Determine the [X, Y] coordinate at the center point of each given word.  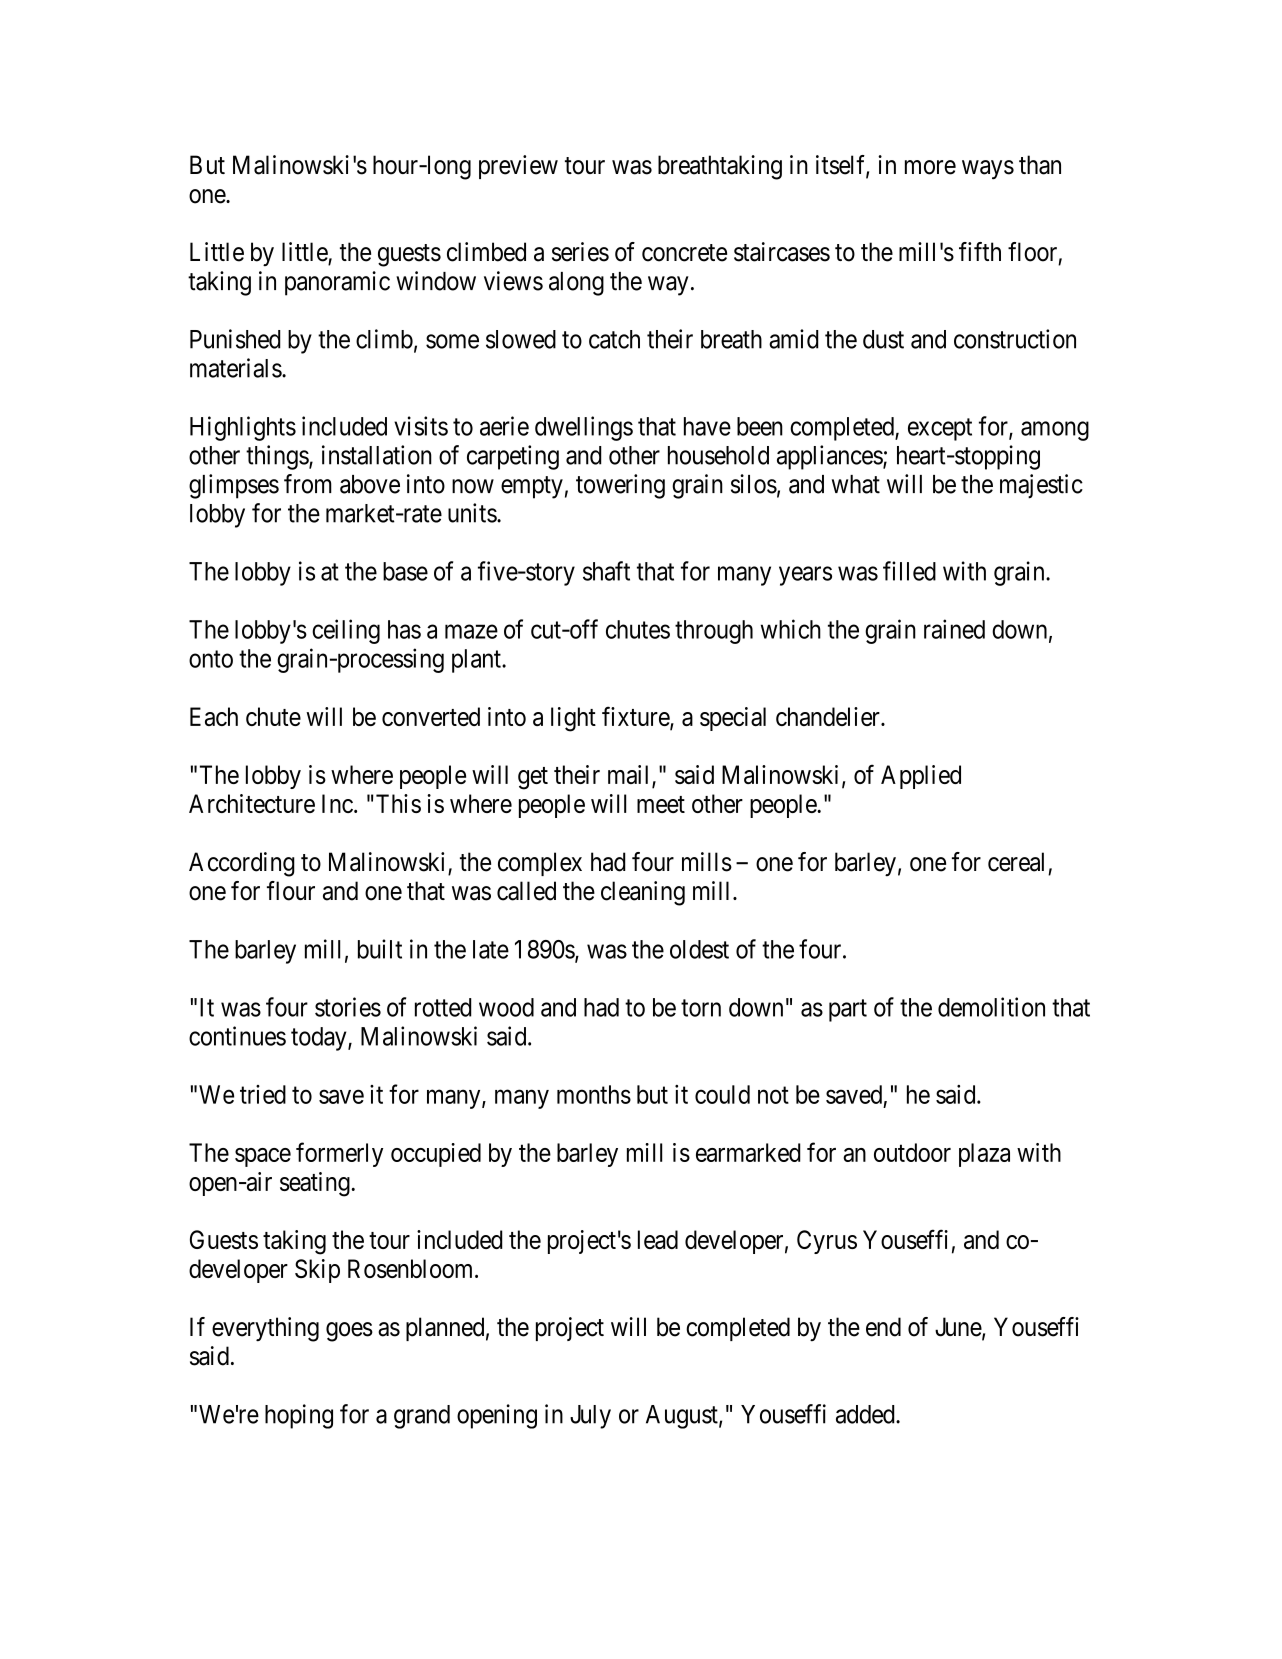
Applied [921, 777]
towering [620, 486]
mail [630, 776]
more [930, 167]
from [308, 484]
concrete [684, 253]
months [594, 1094]
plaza [984, 1155]
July [590, 1417]
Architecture [252, 803]
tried [263, 1094]
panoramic [337, 283]
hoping [299, 1416]
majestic [1041, 486]
